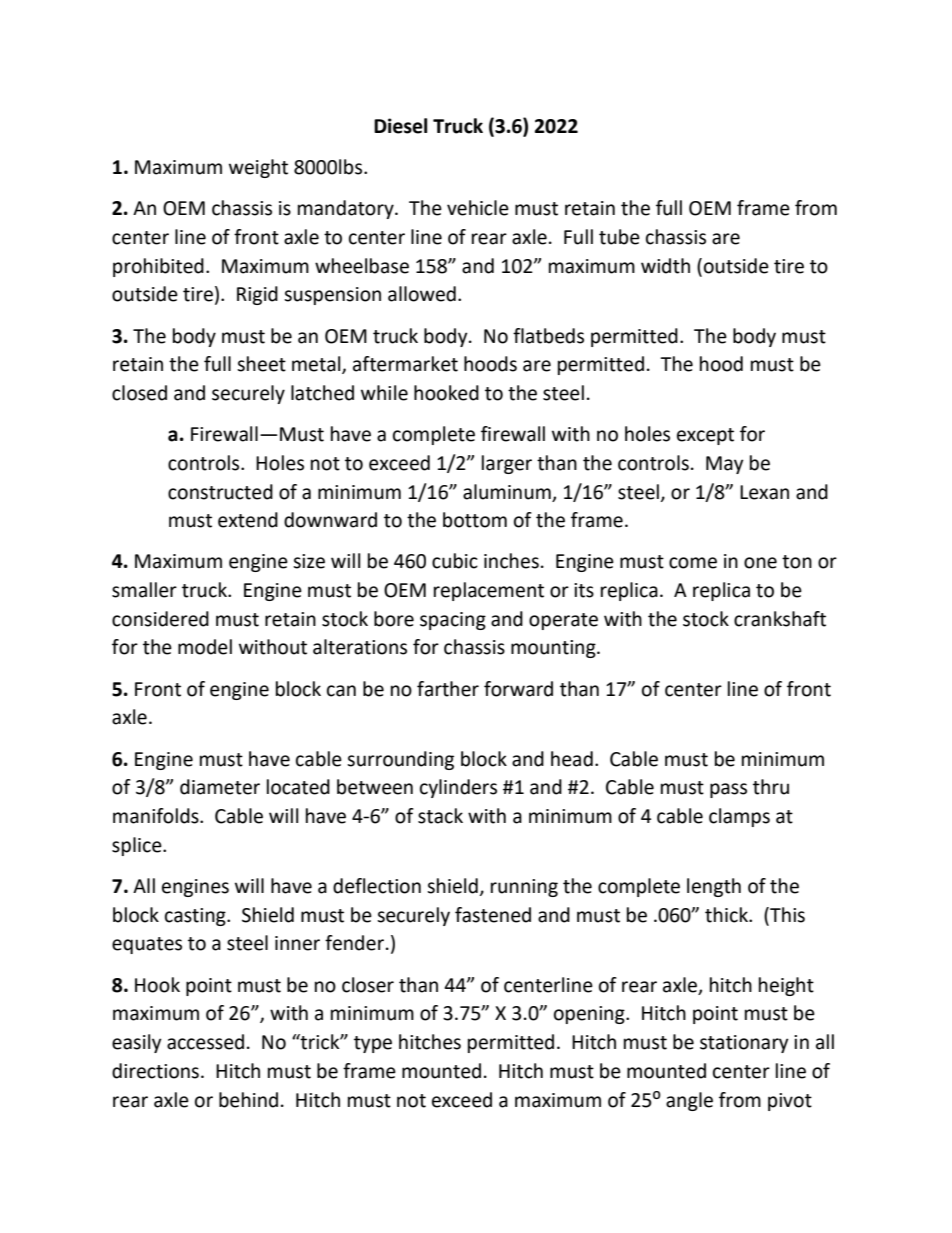  Describe the element at coordinates (373, 1044) in the page. I see `type` at that location.
